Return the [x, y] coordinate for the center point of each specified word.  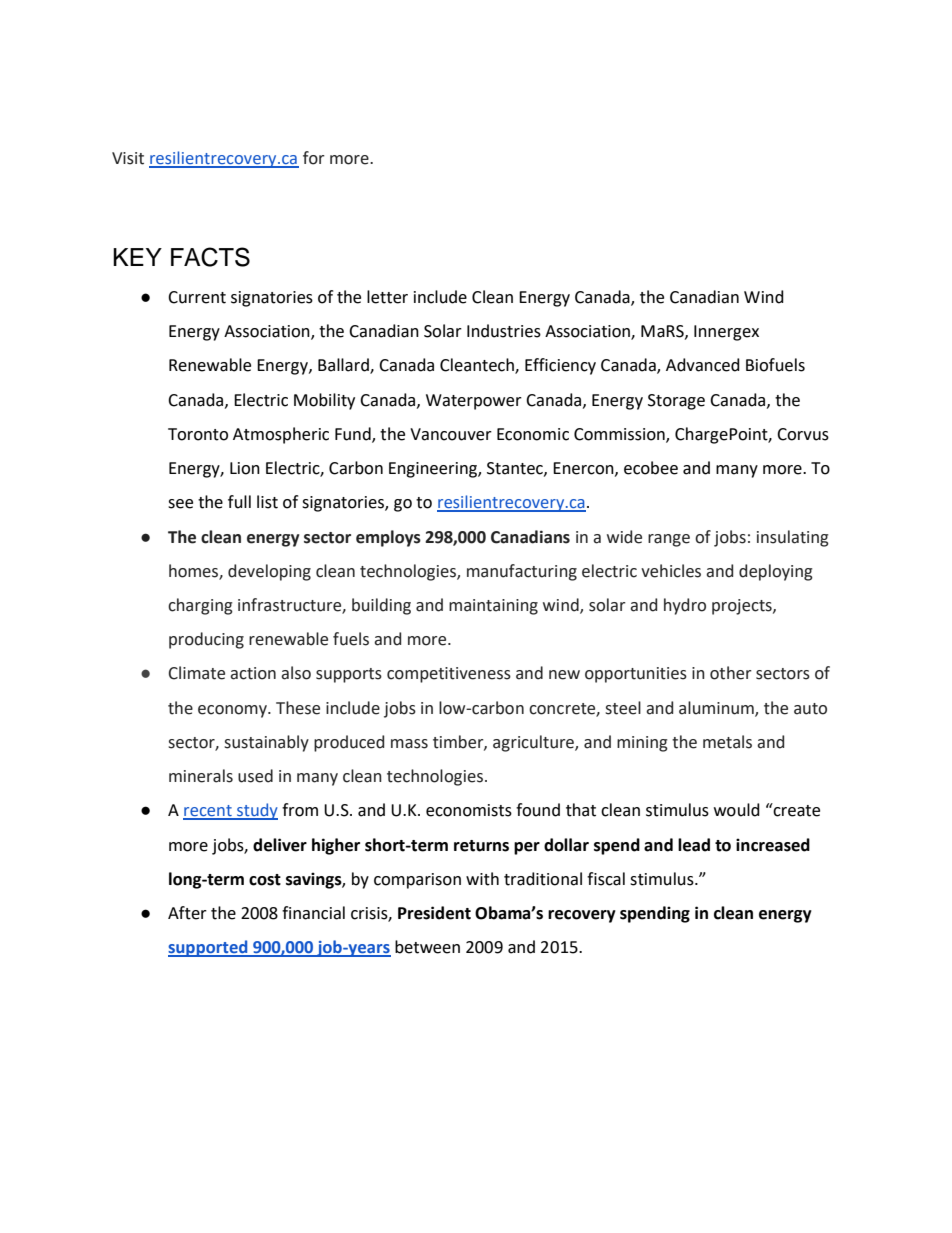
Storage [676, 402]
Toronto [198, 434]
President [434, 913]
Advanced [703, 365]
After [187, 913]
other [731, 673]
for [314, 158]
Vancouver [451, 434]
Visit [128, 158]
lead [694, 845]
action [253, 673]
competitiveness [449, 675]
